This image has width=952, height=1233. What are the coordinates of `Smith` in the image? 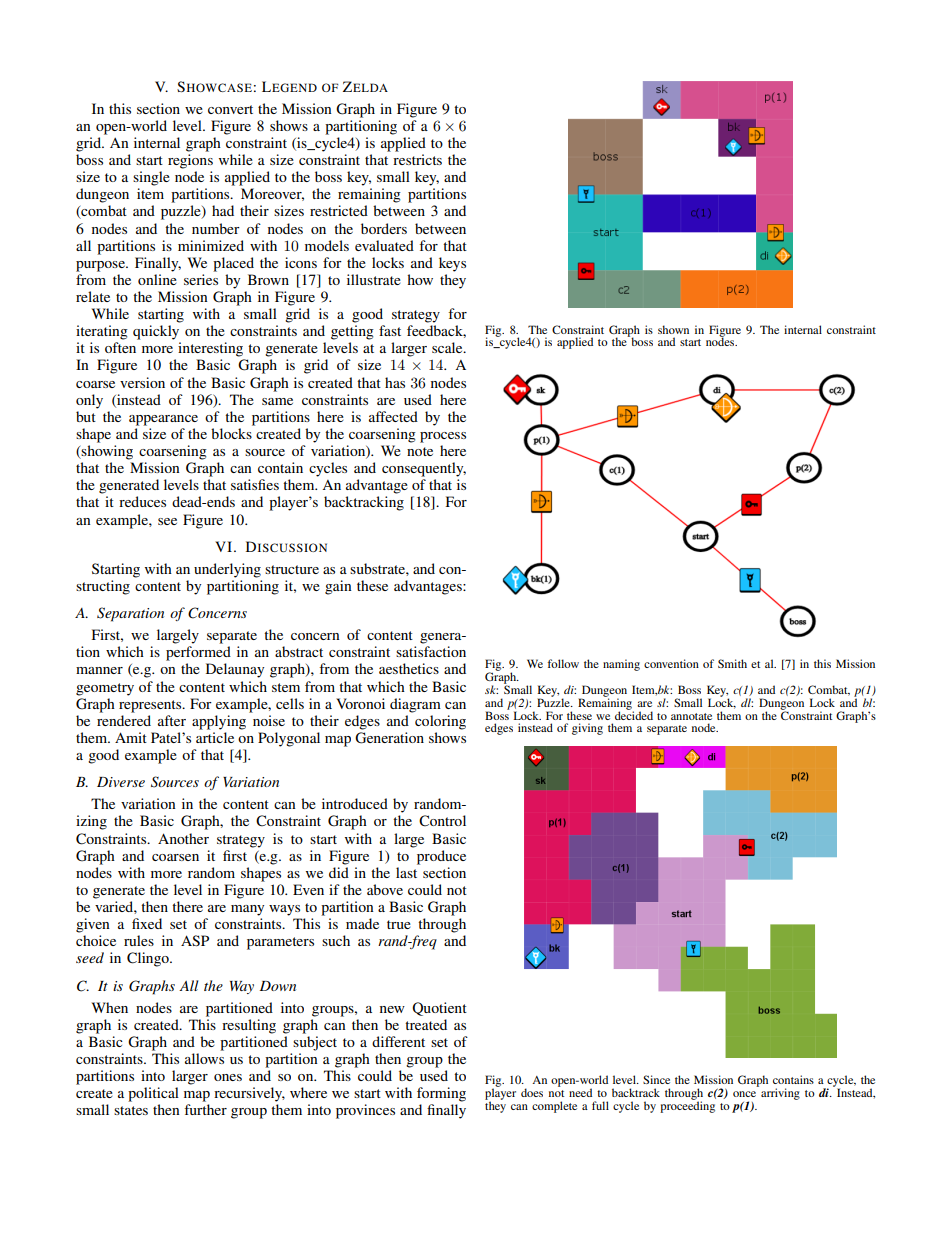 It's located at (732, 663).
